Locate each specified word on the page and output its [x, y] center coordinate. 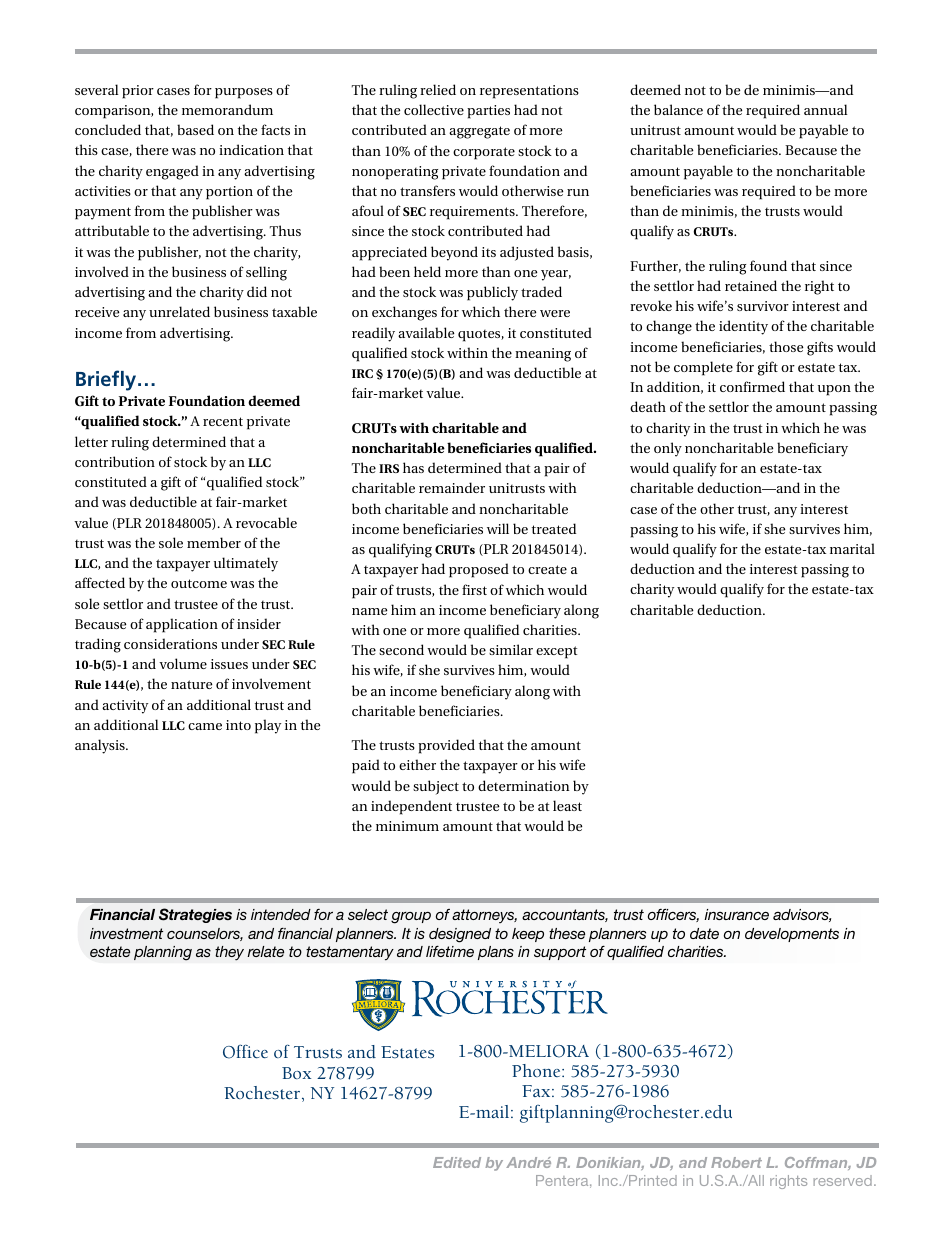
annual [826, 109]
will [498, 528]
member [214, 542]
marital [852, 548]
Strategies [195, 915]
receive [97, 312]
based [195, 129]
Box [296, 1073]
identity [743, 327]
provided [446, 746]
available [426, 332]
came [205, 726]
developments [792, 935]
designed [460, 935]
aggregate [479, 132]
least [567, 805]
